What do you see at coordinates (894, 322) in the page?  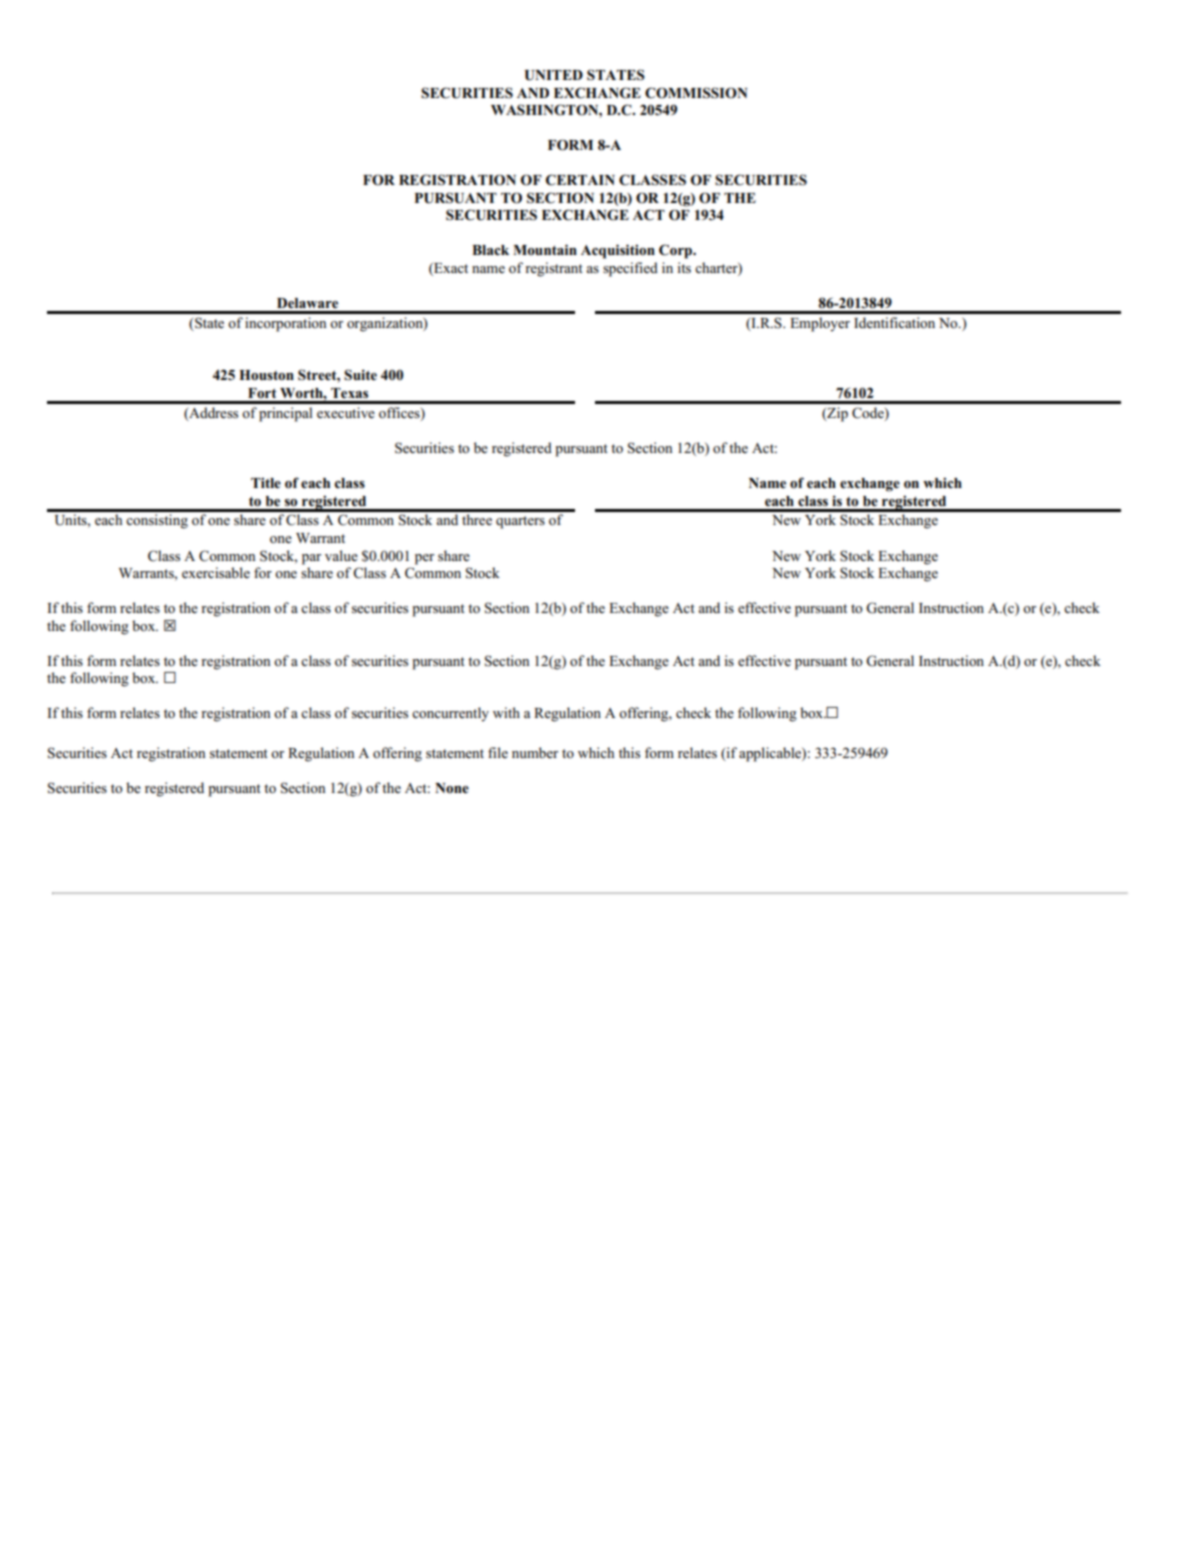 I see `Identification` at bounding box center [894, 322].
